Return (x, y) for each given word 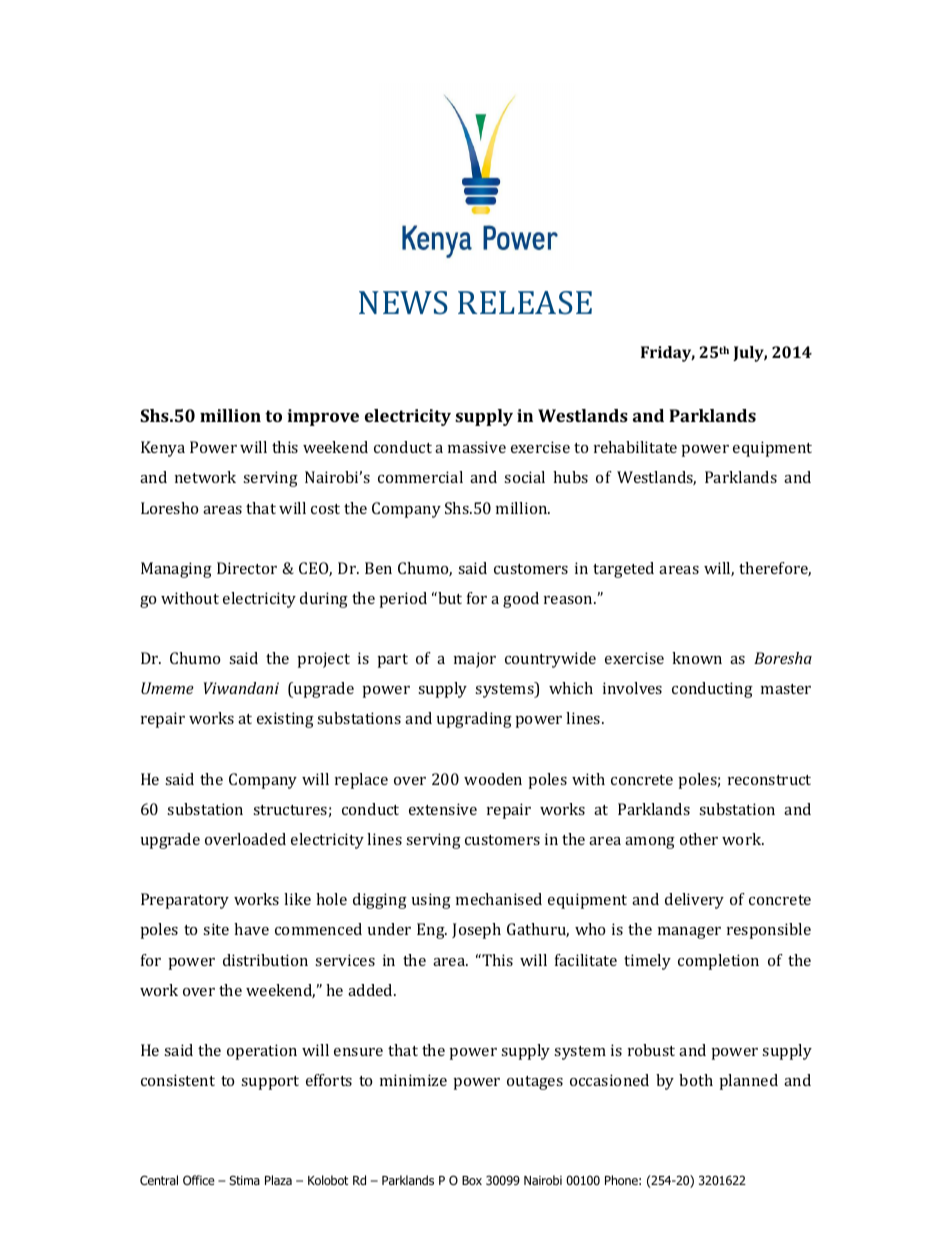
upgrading (474, 720)
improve (323, 417)
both (696, 1080)
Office (199, 1180)
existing (285, 720)
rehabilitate (635, 447)
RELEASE (525, 302)
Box (472, 1180)
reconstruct (769, 780)
